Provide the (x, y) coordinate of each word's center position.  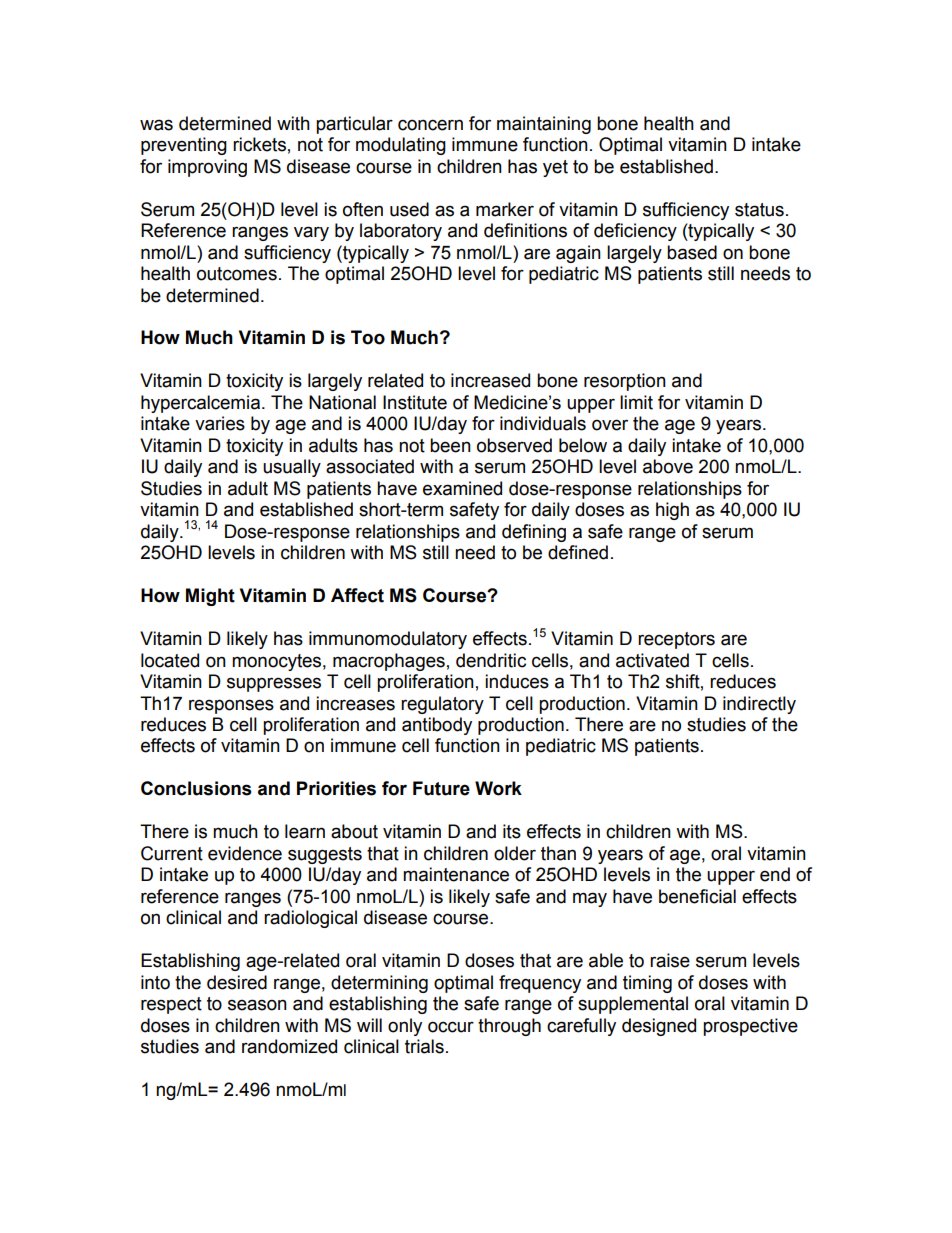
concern (430, 125)
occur (451, 1027)
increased (490, 380)
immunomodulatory (388, 640)
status (759, 210)
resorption (625, 382)
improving (207, 168)
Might (210, 597)
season (257, 1005)
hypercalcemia (200, 404)
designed (659, 1027)
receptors (676, 640)
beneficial (697, 896)
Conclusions (196, 788)
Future (441, 788)
